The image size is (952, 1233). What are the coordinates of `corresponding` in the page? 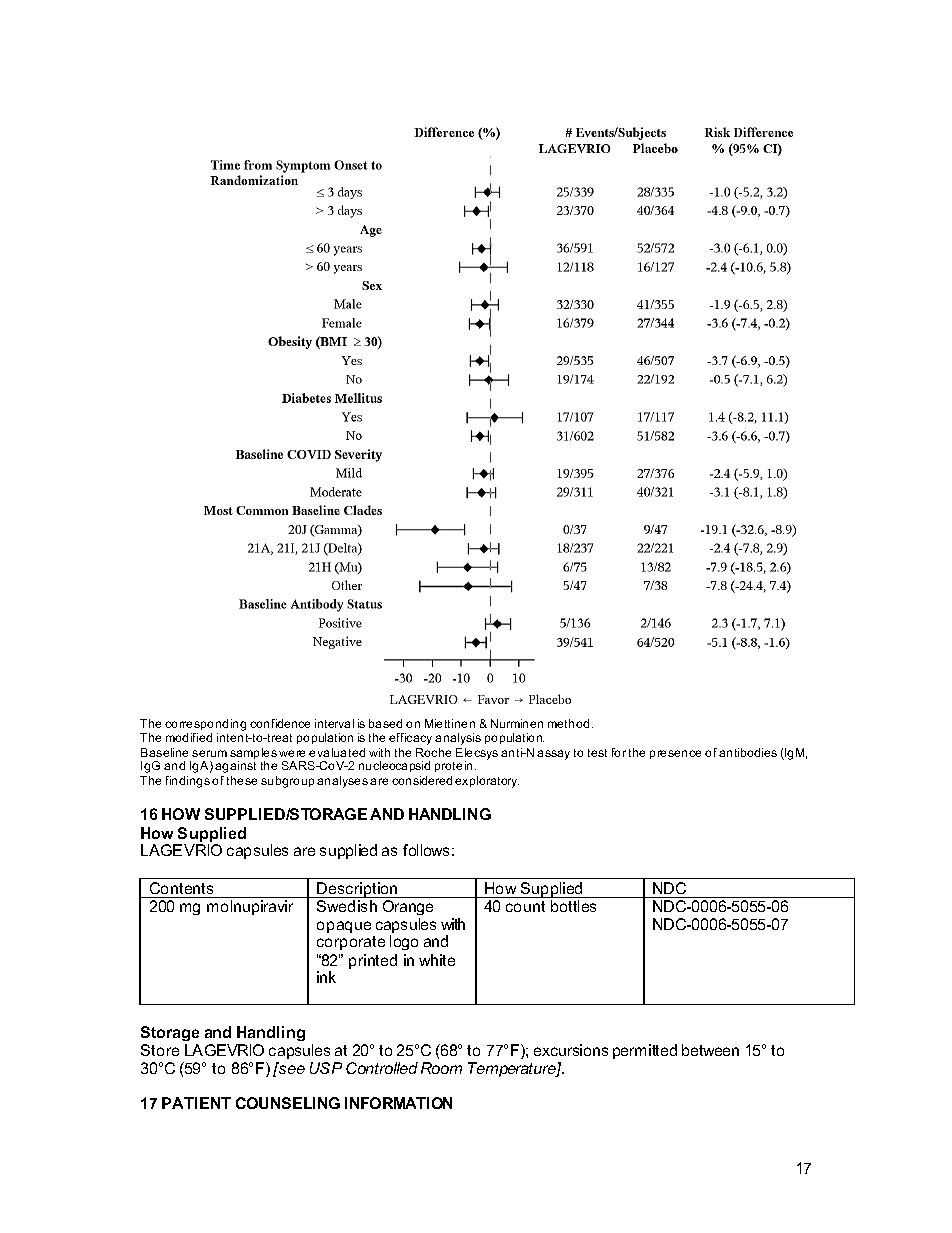 It's located at (205, 726).
